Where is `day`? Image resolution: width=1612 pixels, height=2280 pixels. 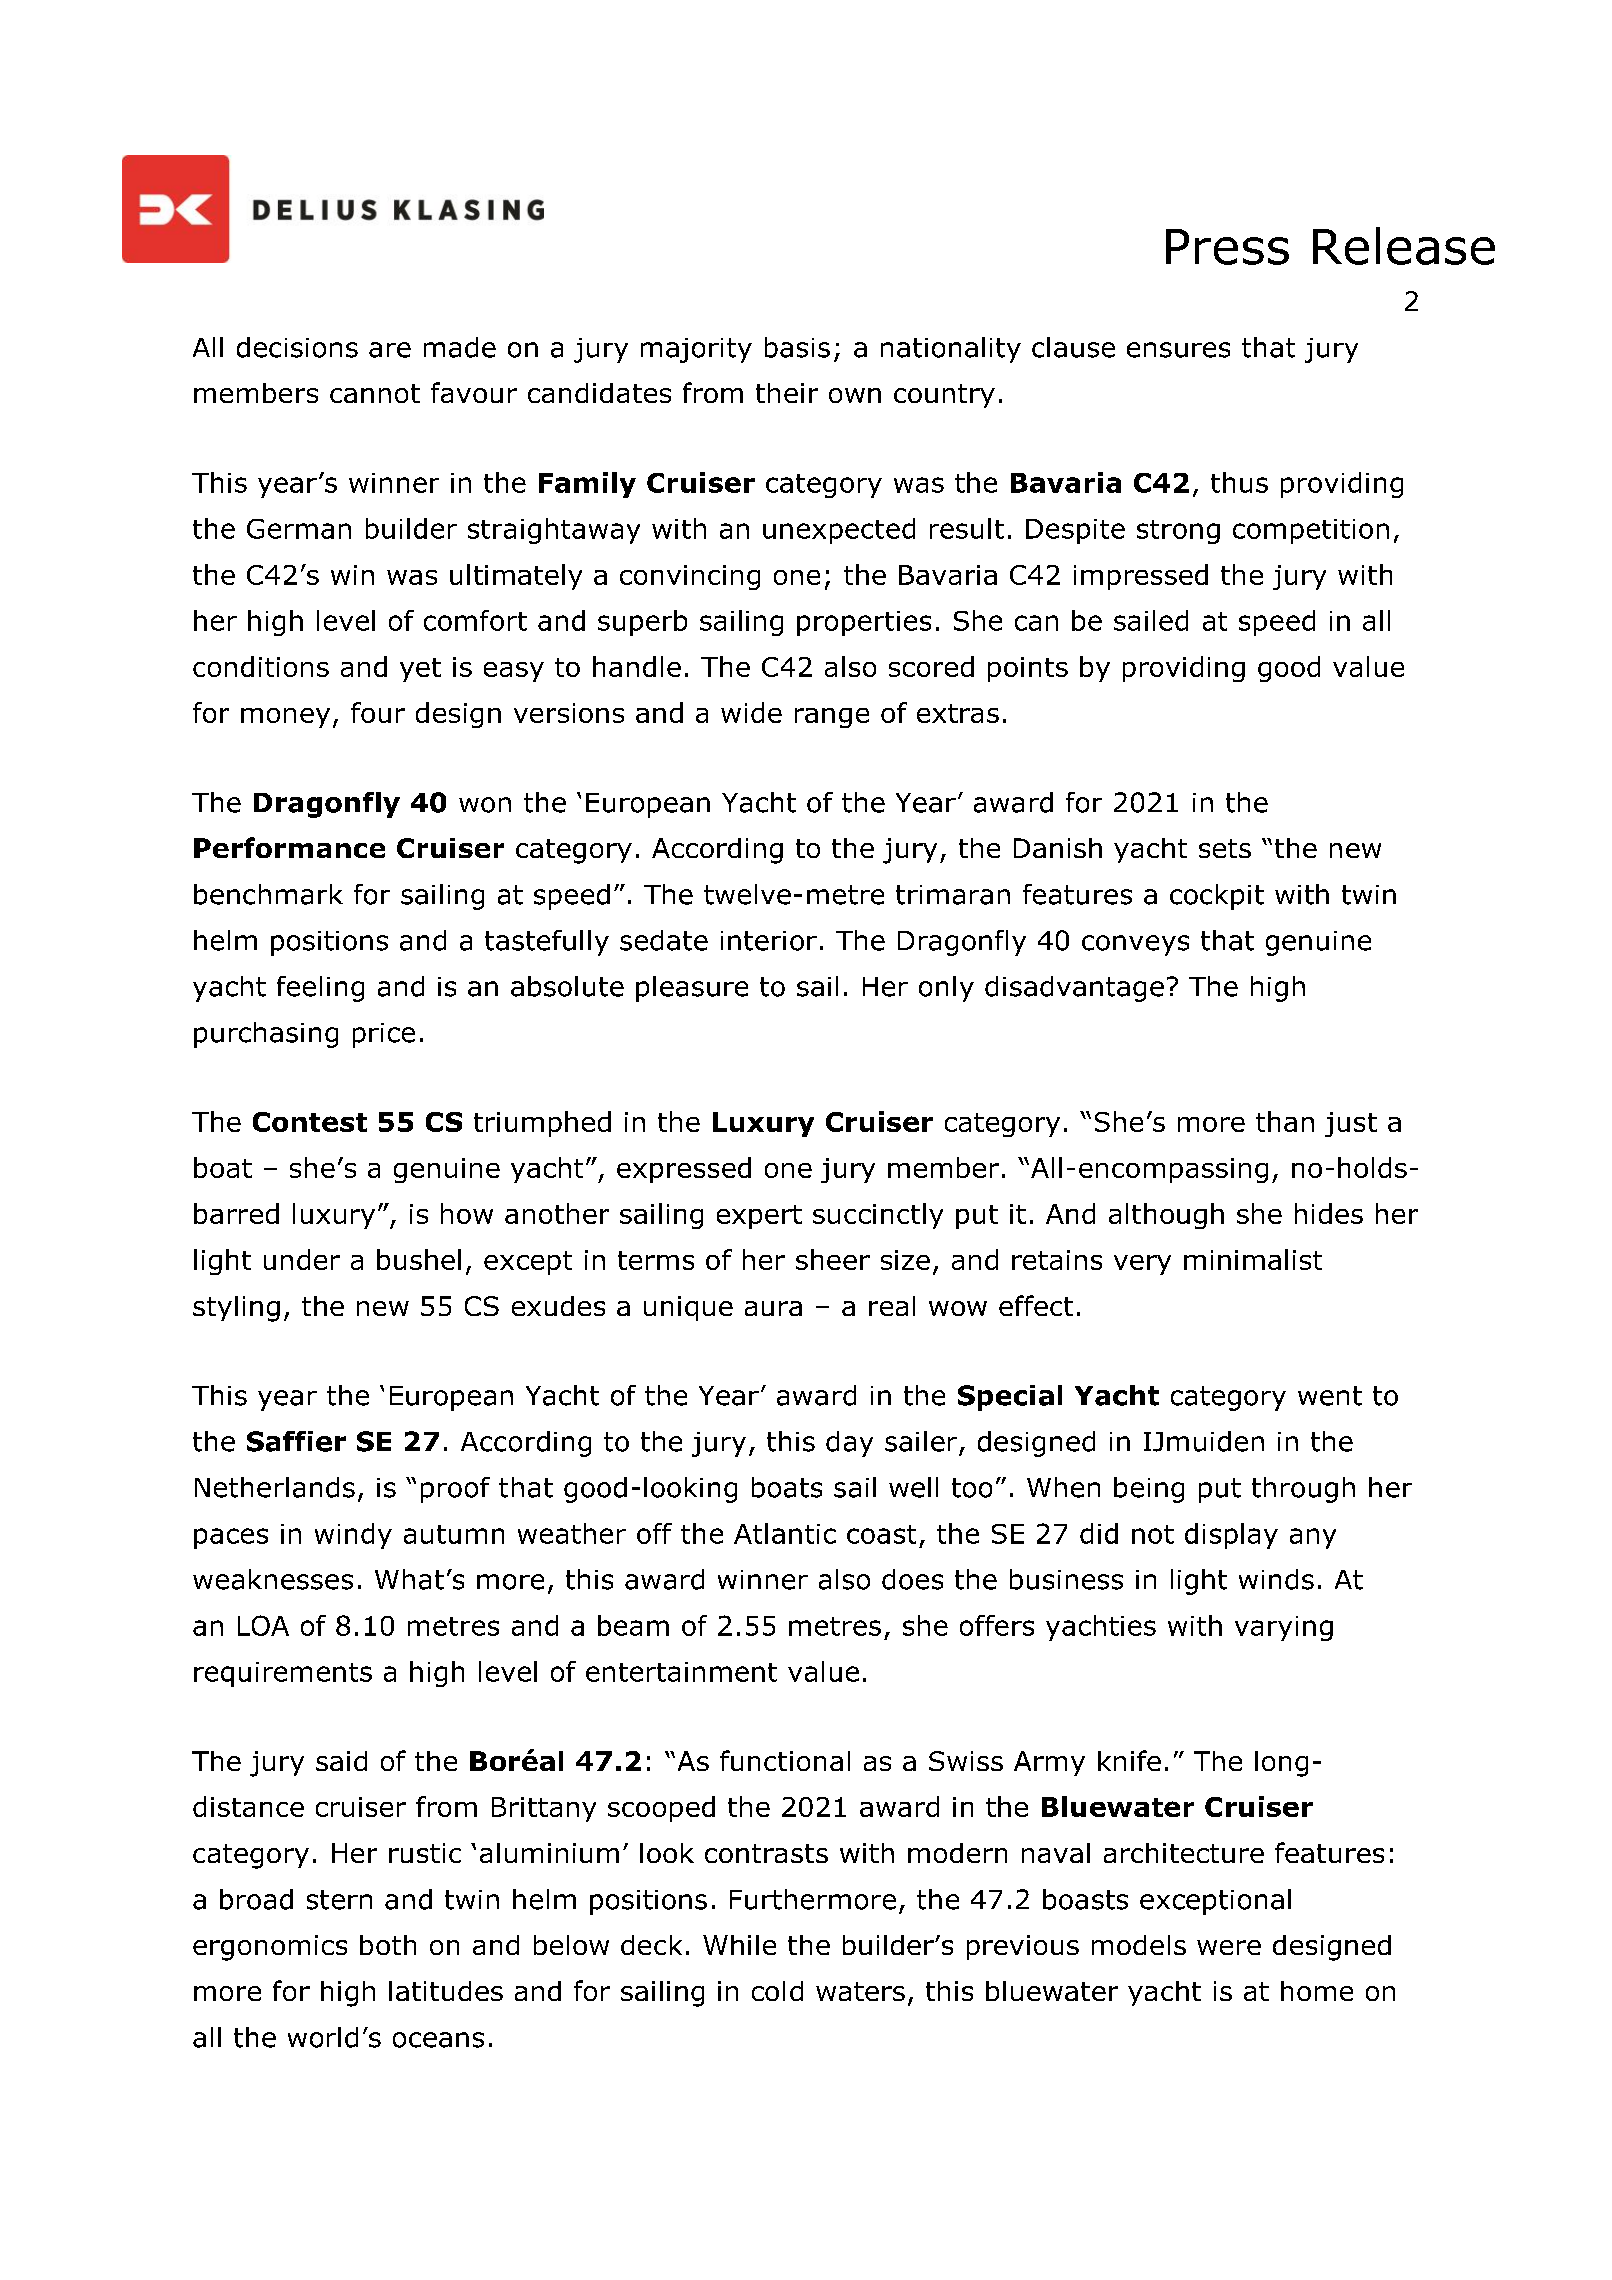
day is located at coordinates (849, 1444).
